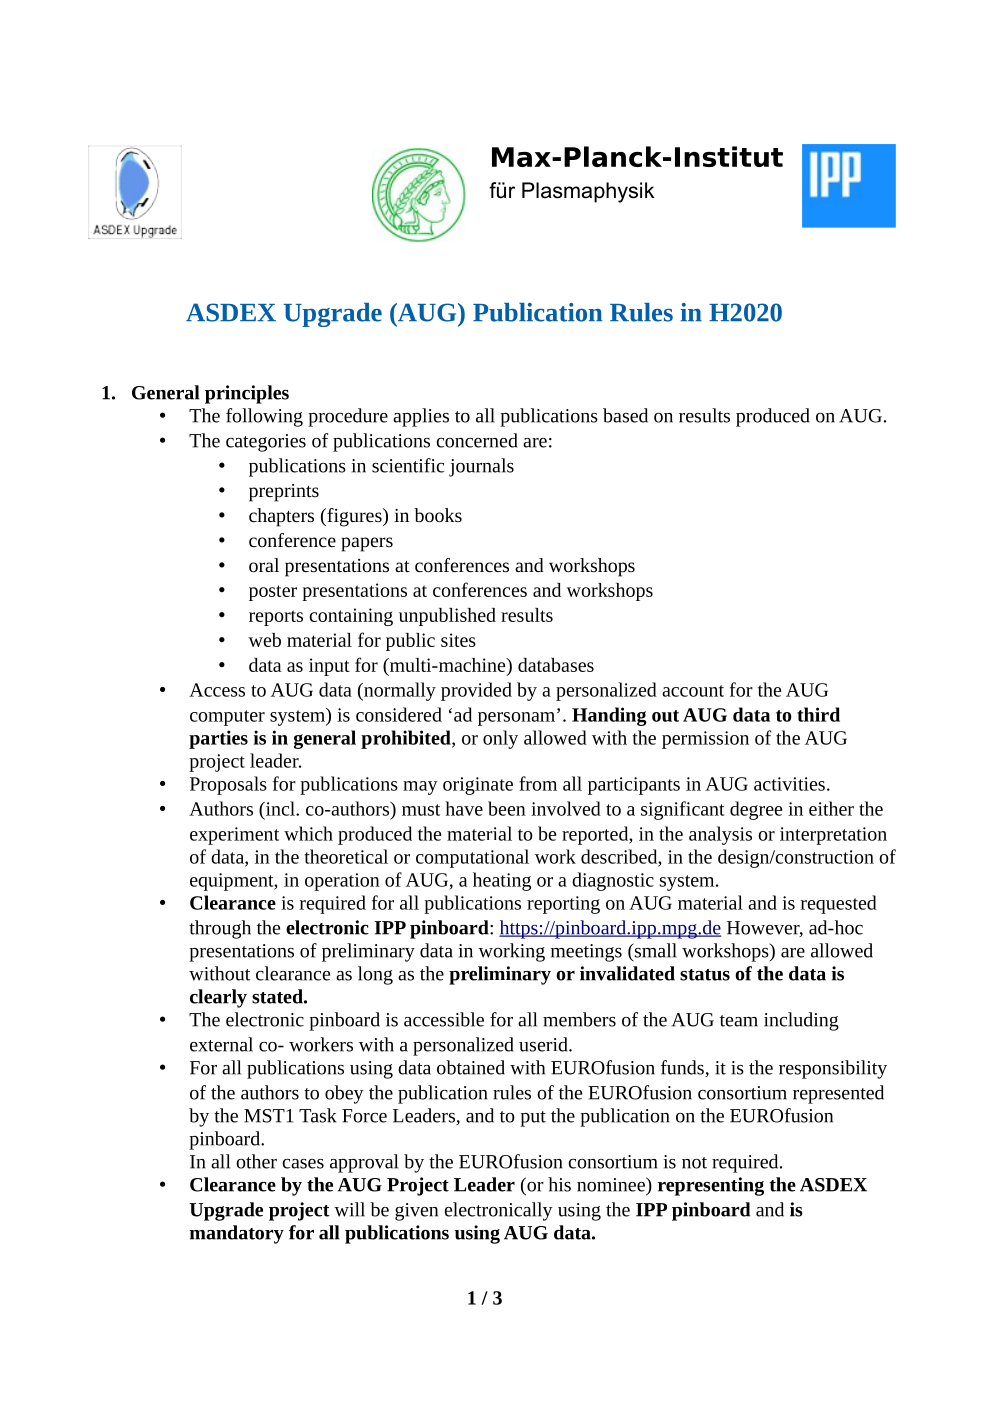  Describe the element at coordinates (276, 618) in the screenshot. I see `reports` at that location.
